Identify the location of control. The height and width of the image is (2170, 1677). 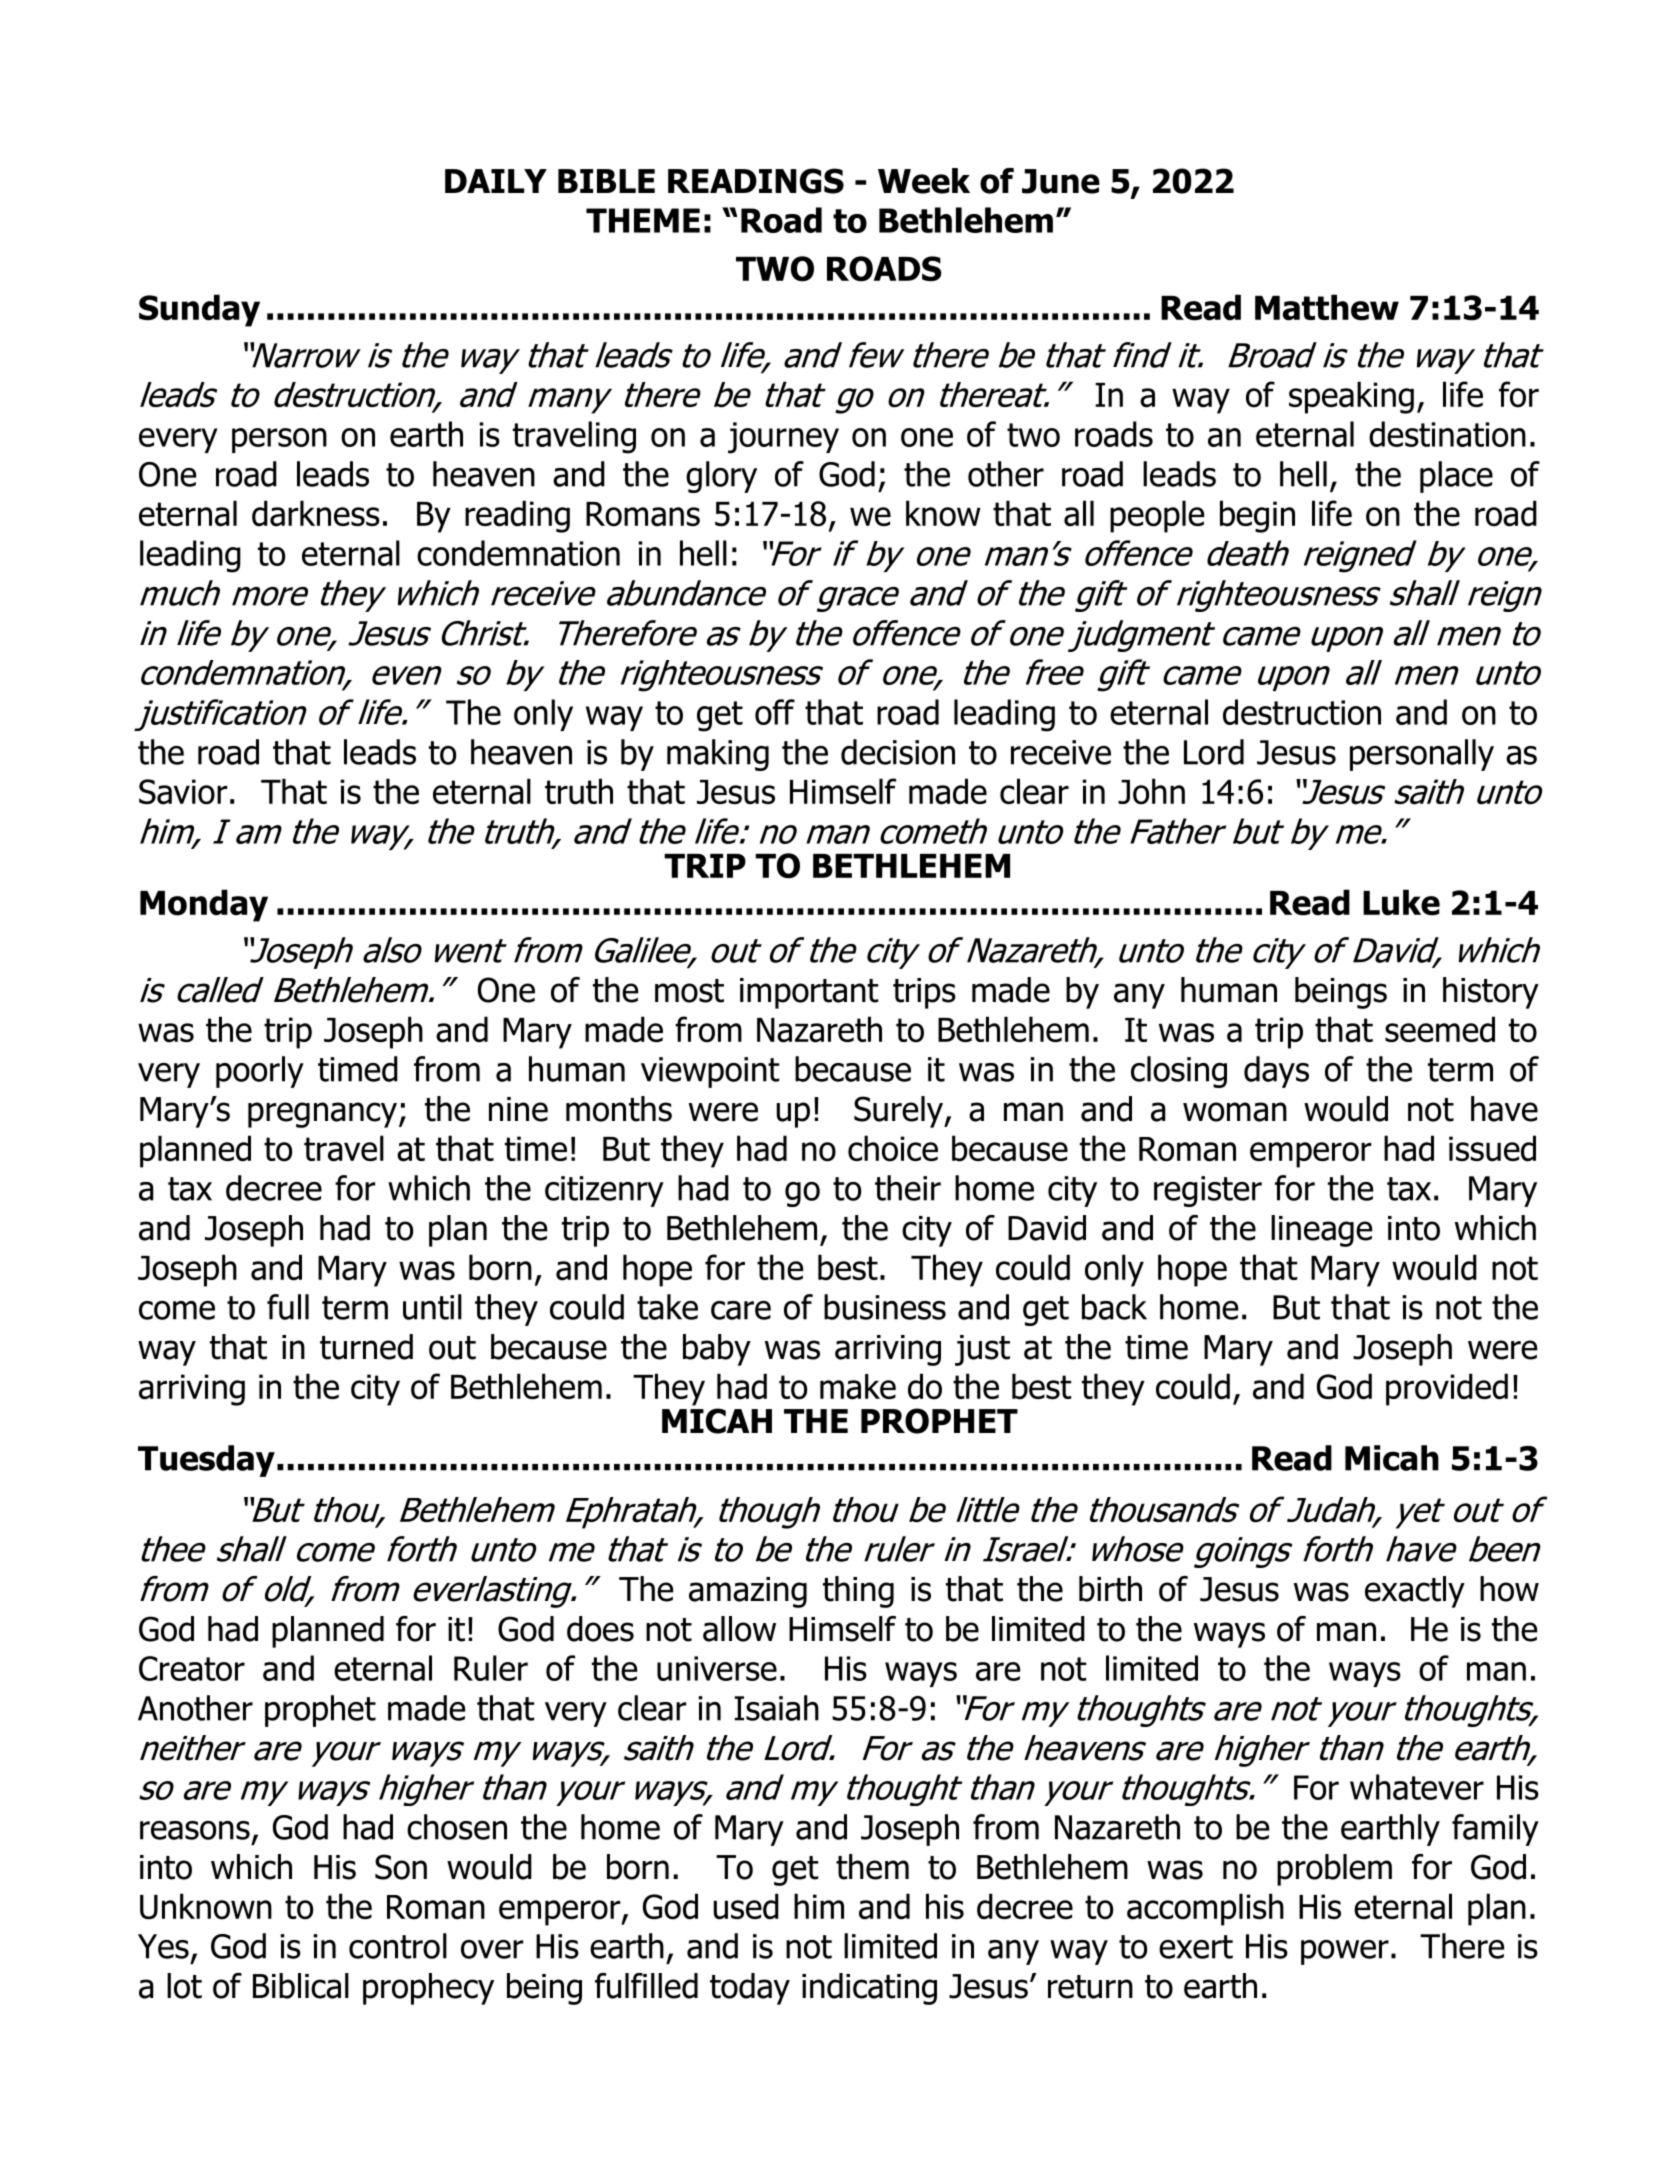
(398, 1946).
